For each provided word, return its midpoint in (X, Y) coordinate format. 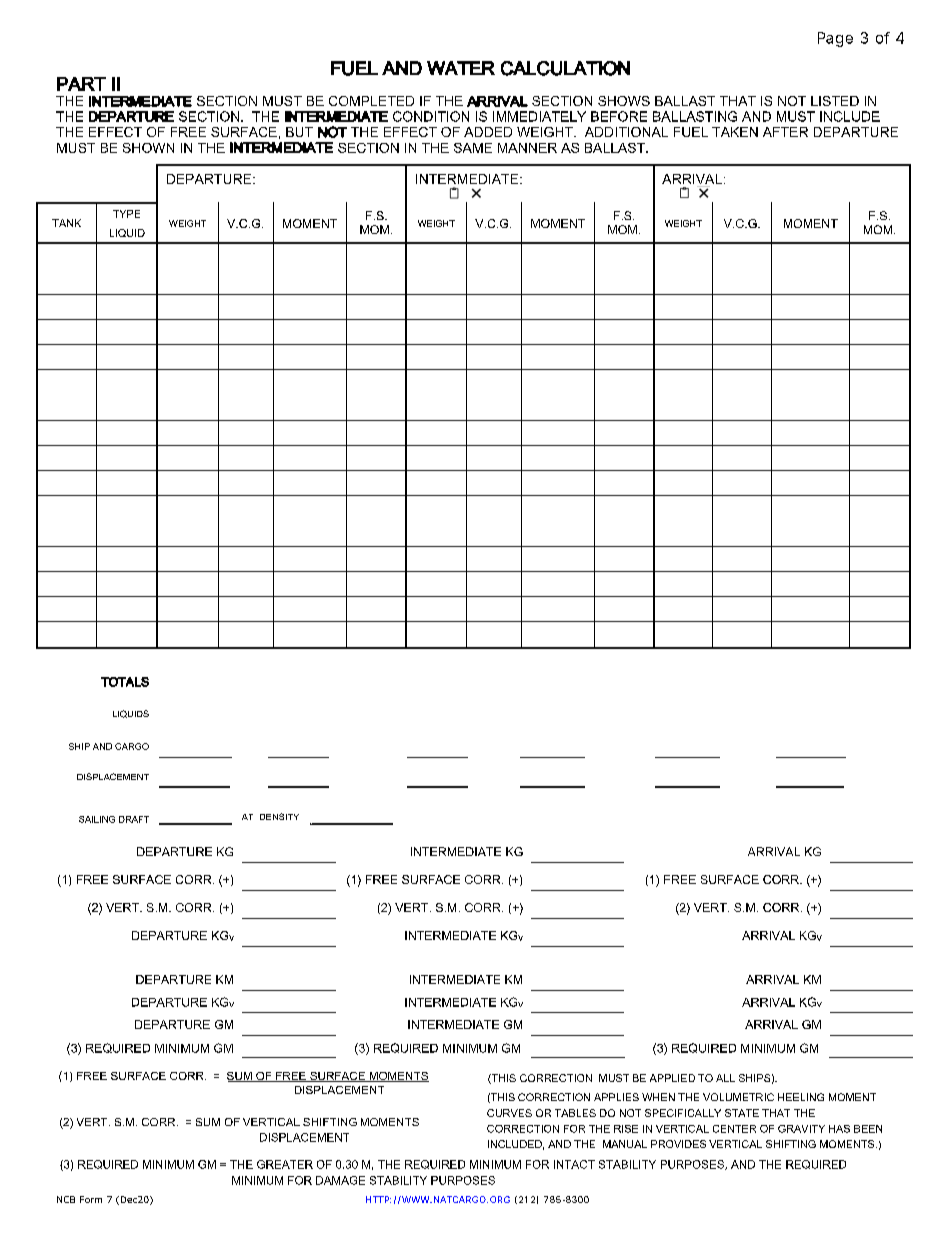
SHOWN (148, 148)
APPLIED (672, 1078)
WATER (461, 68)
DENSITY (279, 816)
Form (91, 1199)
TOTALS (125, 682)
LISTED (835, 101)
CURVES (509, 1113)
